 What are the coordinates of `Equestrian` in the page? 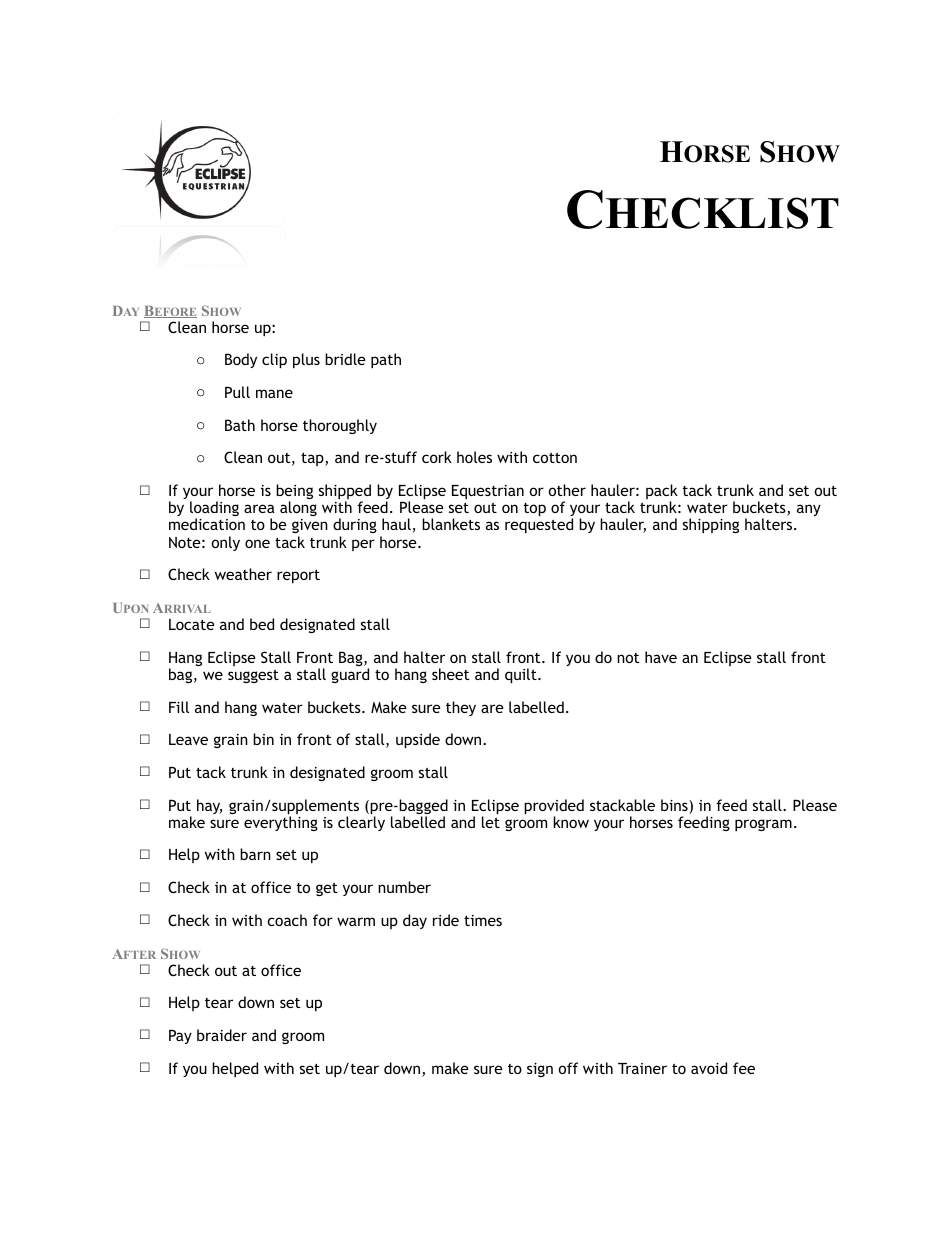 It's located at (488, 492).
